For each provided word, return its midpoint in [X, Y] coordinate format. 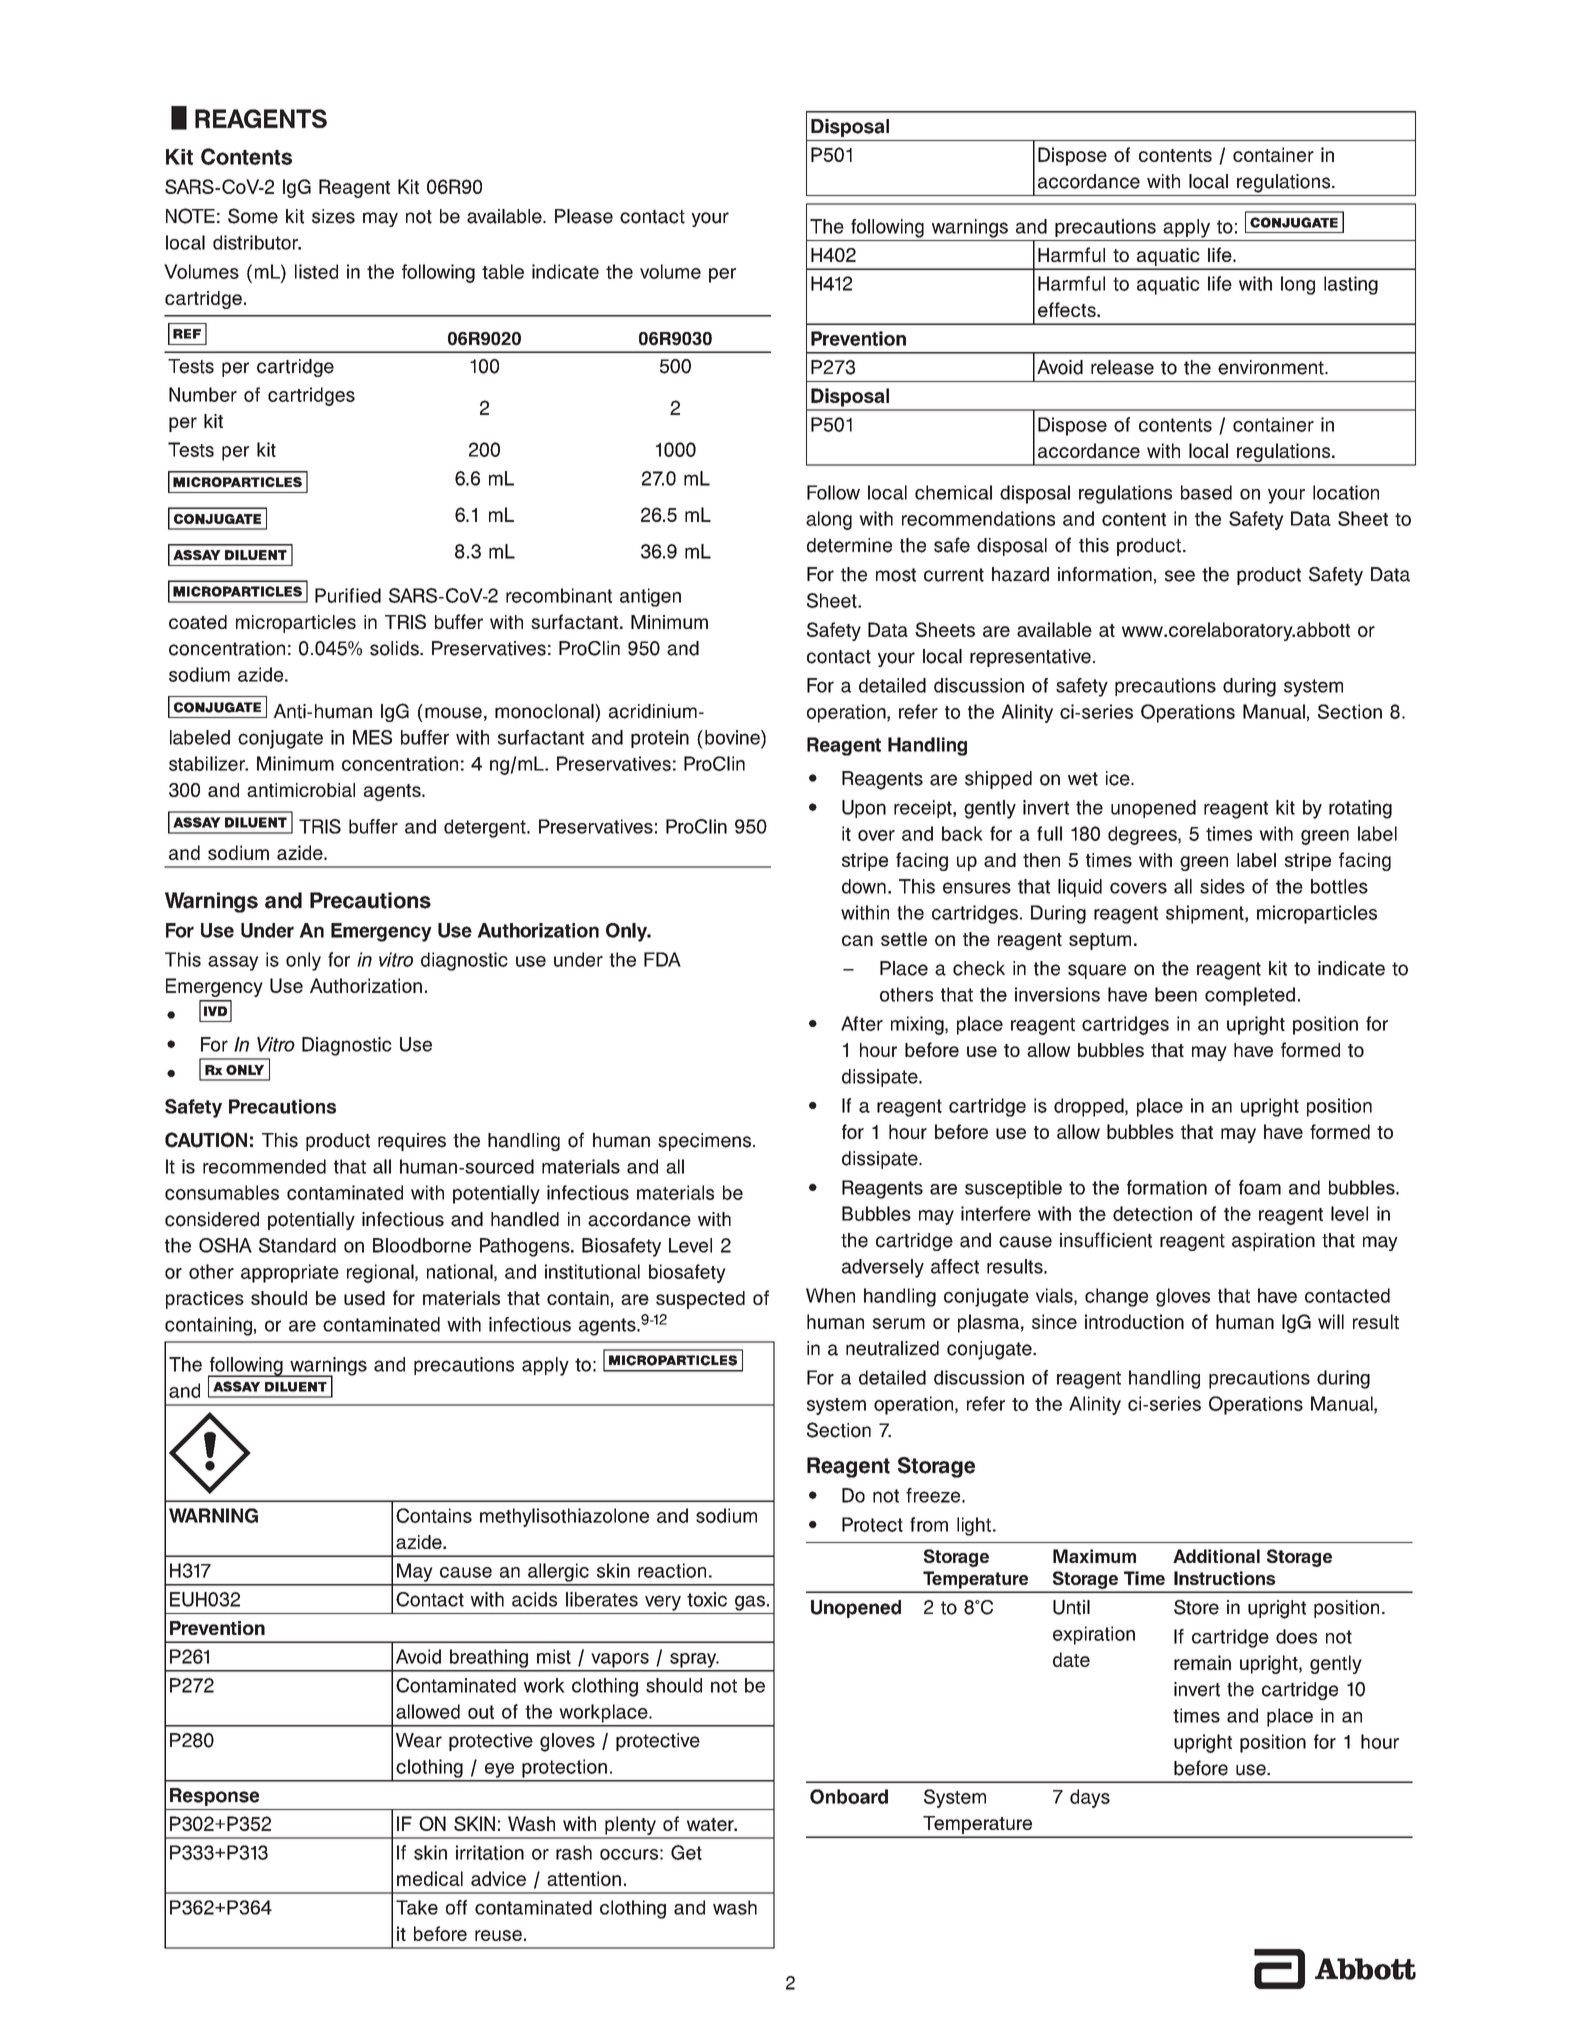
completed [1250, 996]
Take [417, 1907]
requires [412, 1142]
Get [686, 1852]
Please [584, 216]
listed [316, 271]
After [862, 1023]
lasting [1351, 285]
